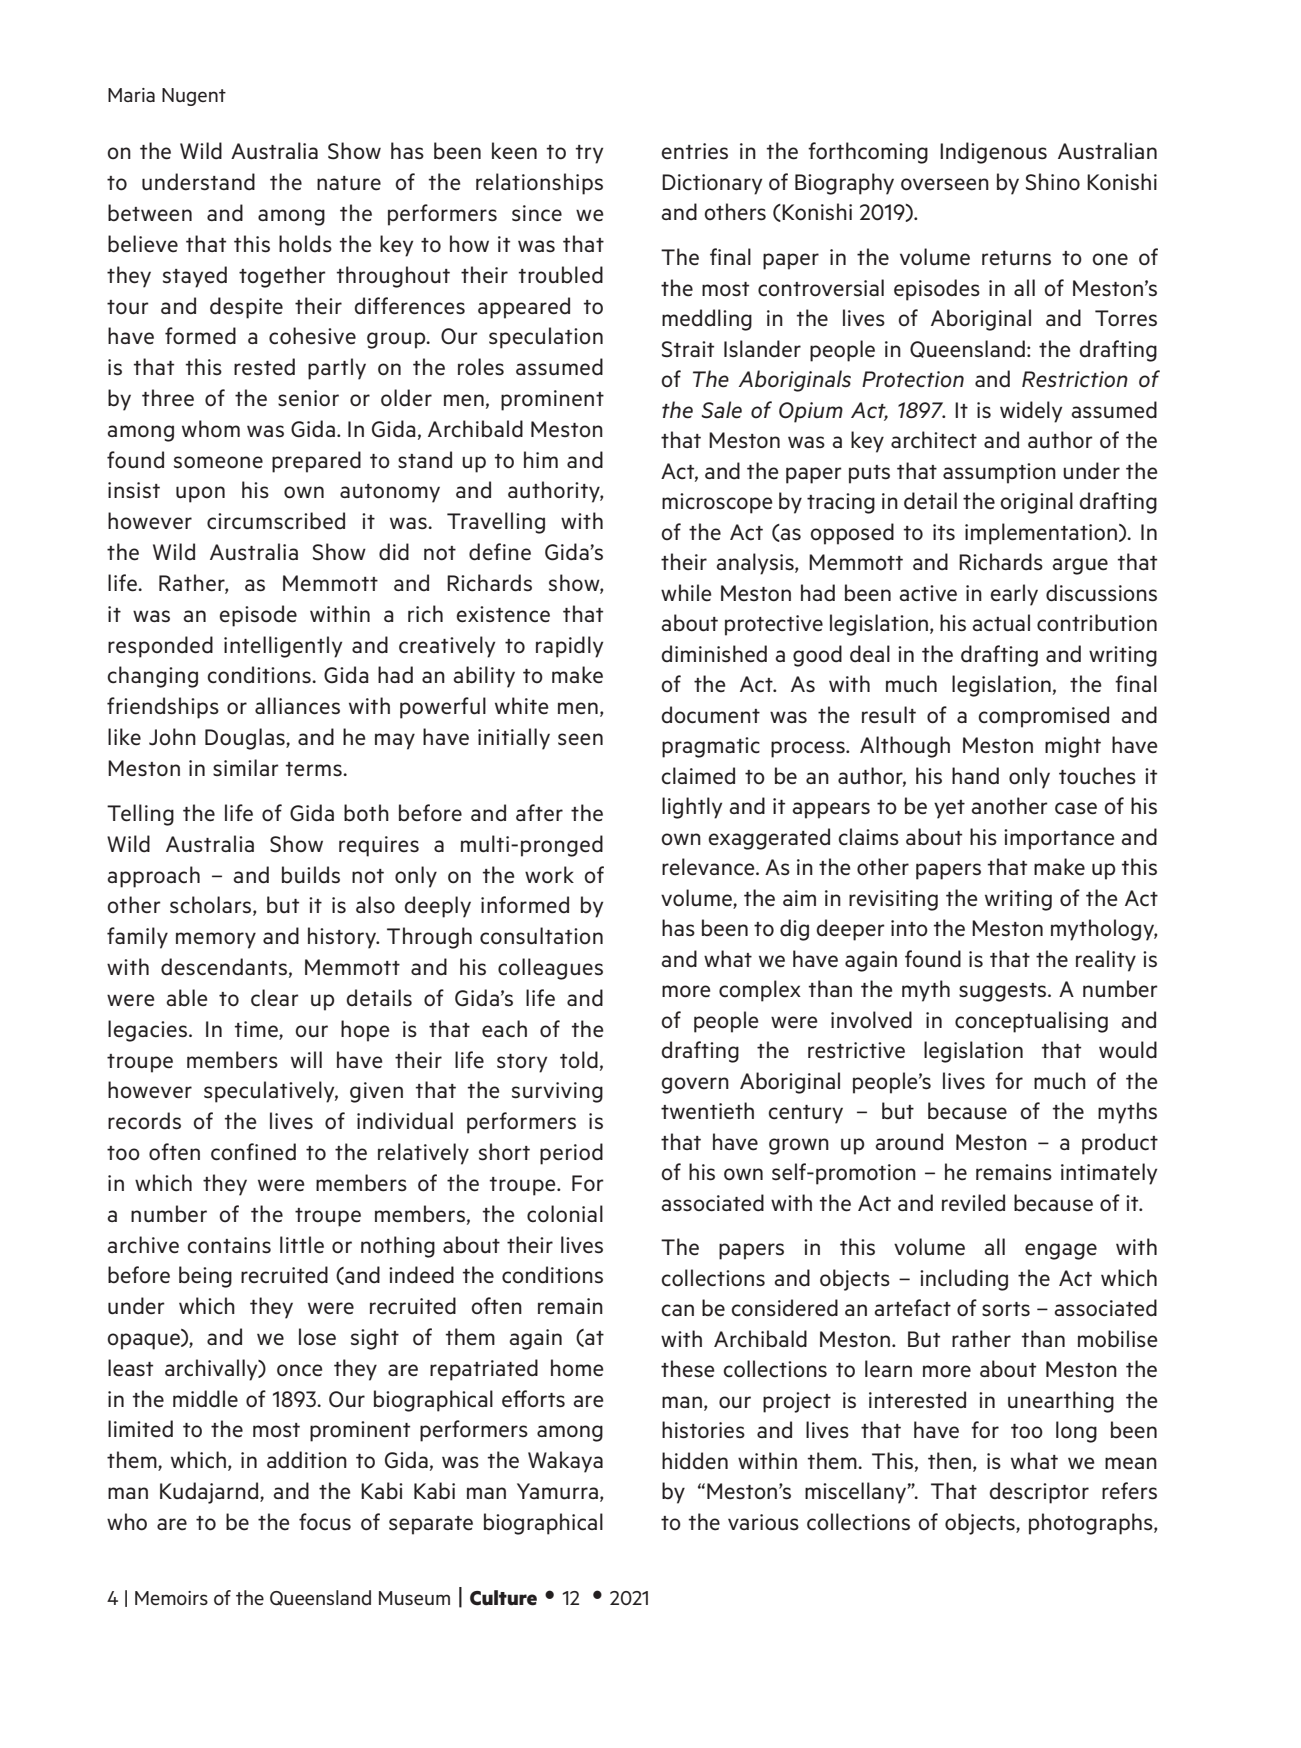 The width and height of the screenshot is (1301, 1748). I want to click on builds, so click(311, 875).
